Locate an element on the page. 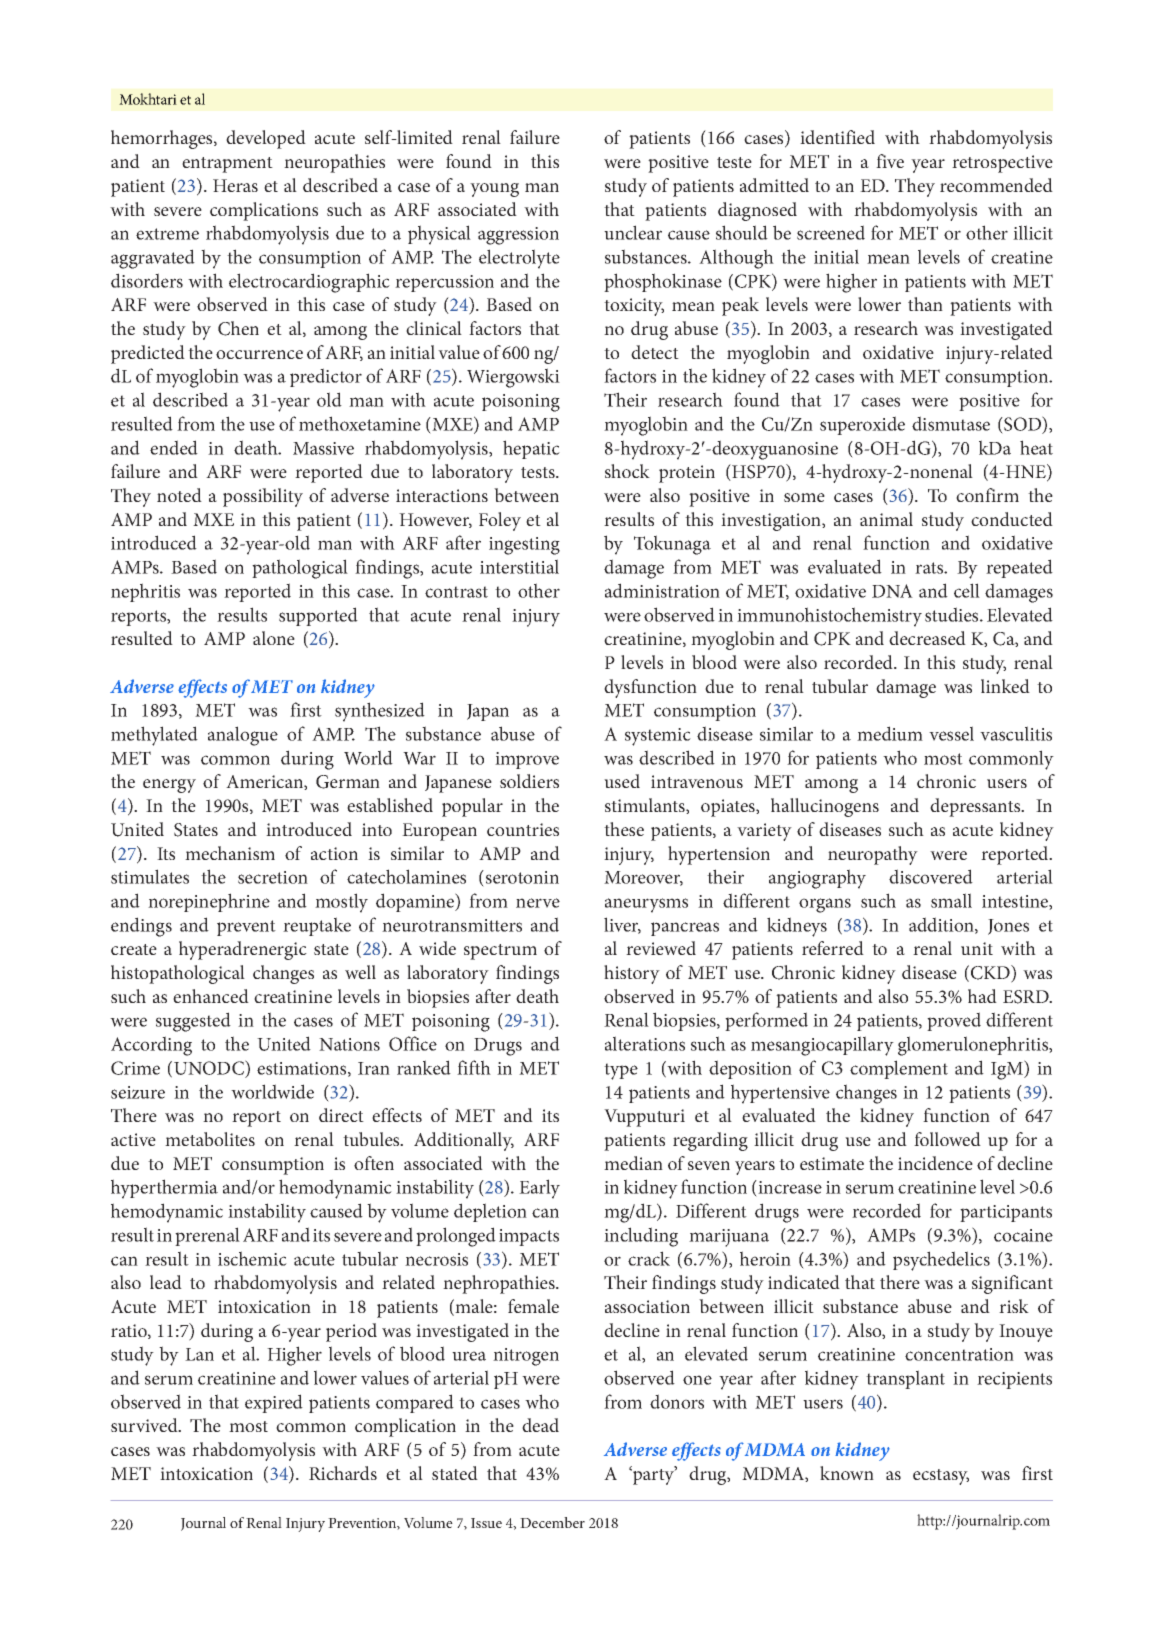 The image size is (1164, 1646). five is located at coordinates (890, 161).
